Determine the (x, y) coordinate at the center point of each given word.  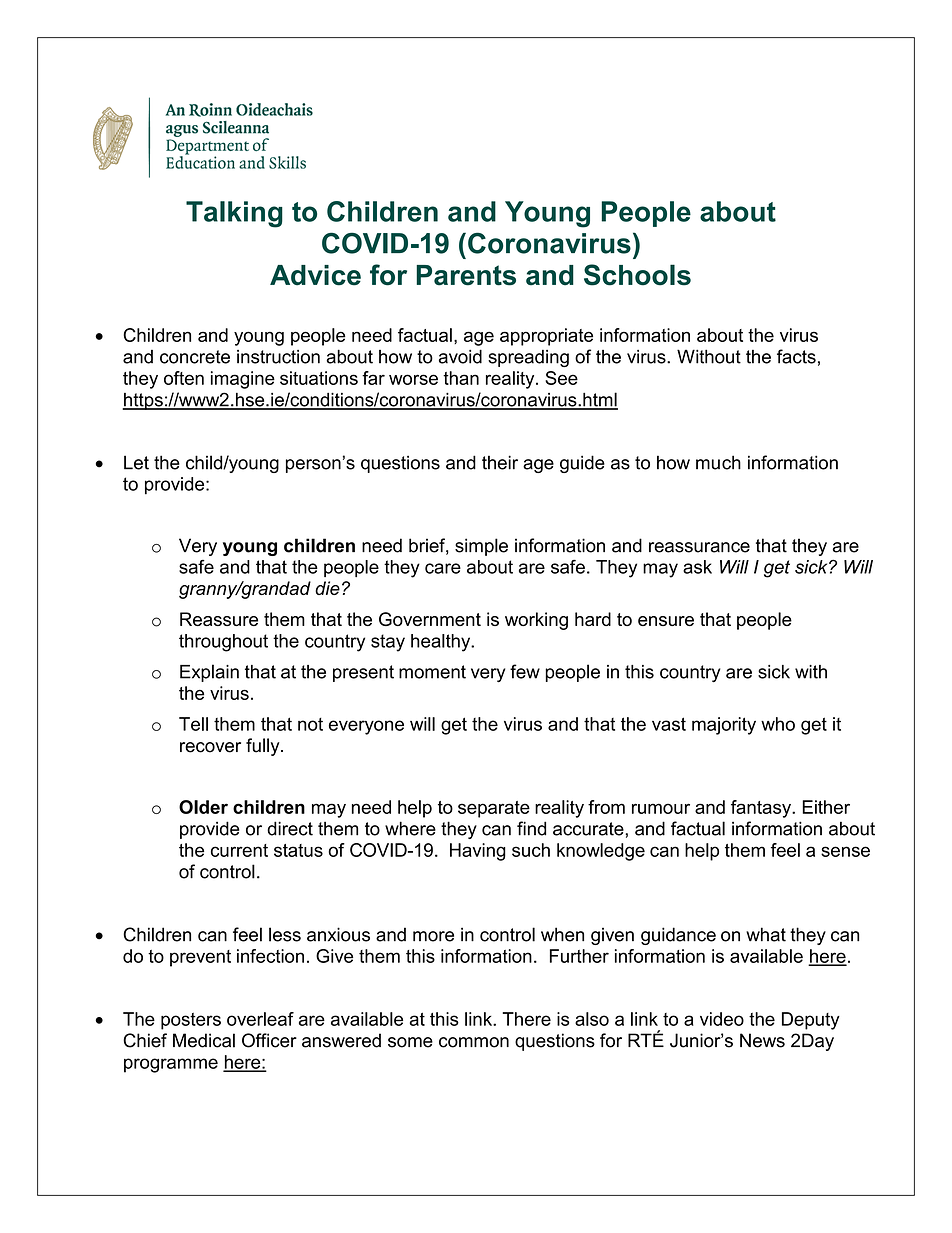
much (718, 462)
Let (136, 462)
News (762, 1040)
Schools (637, 275)
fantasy (762, 809)
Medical (204, 1040)
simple (481, 547)
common (474, 1042)
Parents (466, 275)
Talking (234, 214)
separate (494, 809)
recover (210, 747)
